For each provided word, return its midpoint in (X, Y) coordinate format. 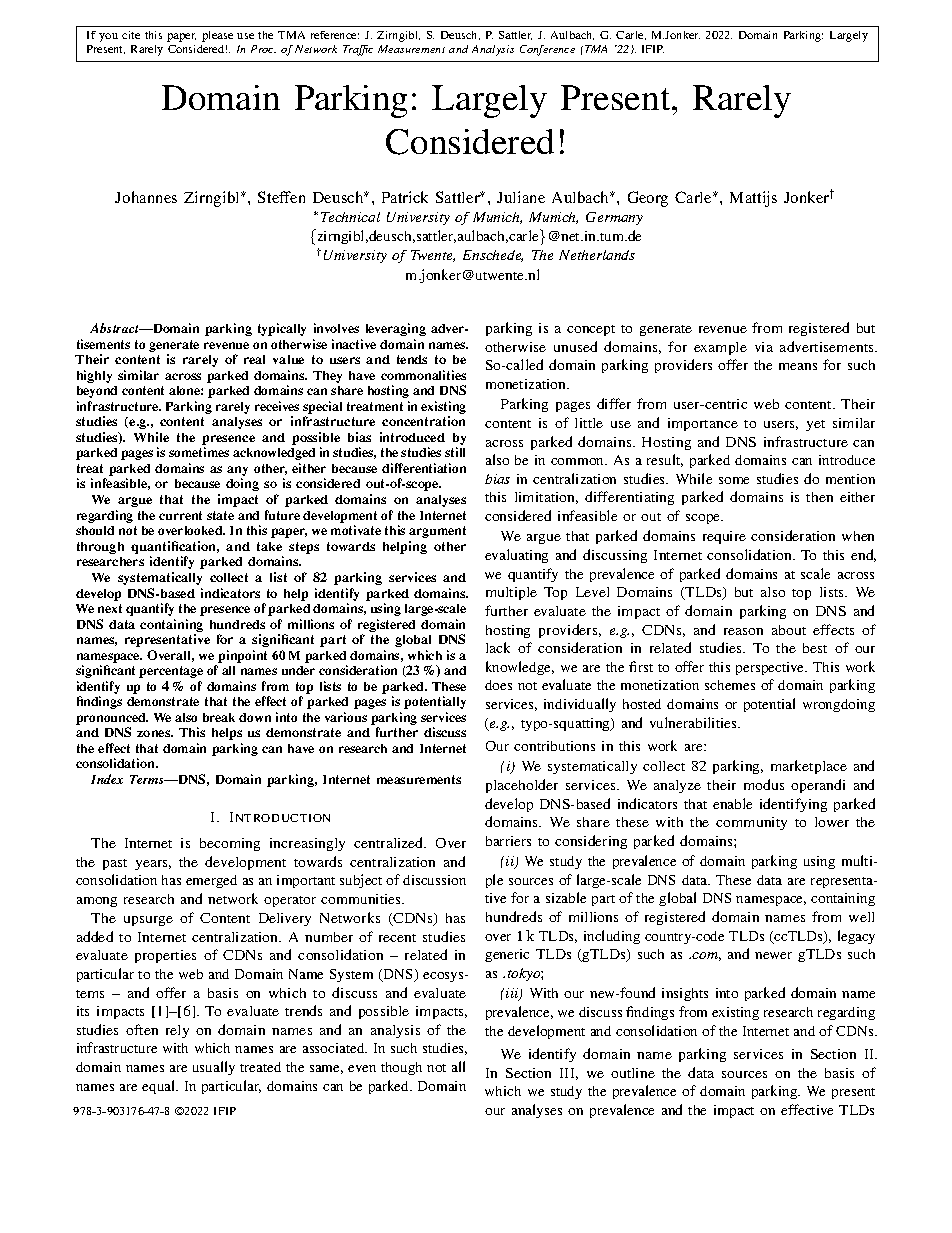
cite (131, 35)
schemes (730, 685)
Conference (547, 50)
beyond (97, 392)
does (498, 685)
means (798, 366)
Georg (648, 199)
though (401, 1068)
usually (214, 1068)
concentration (423, 421)
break (219, 717)
